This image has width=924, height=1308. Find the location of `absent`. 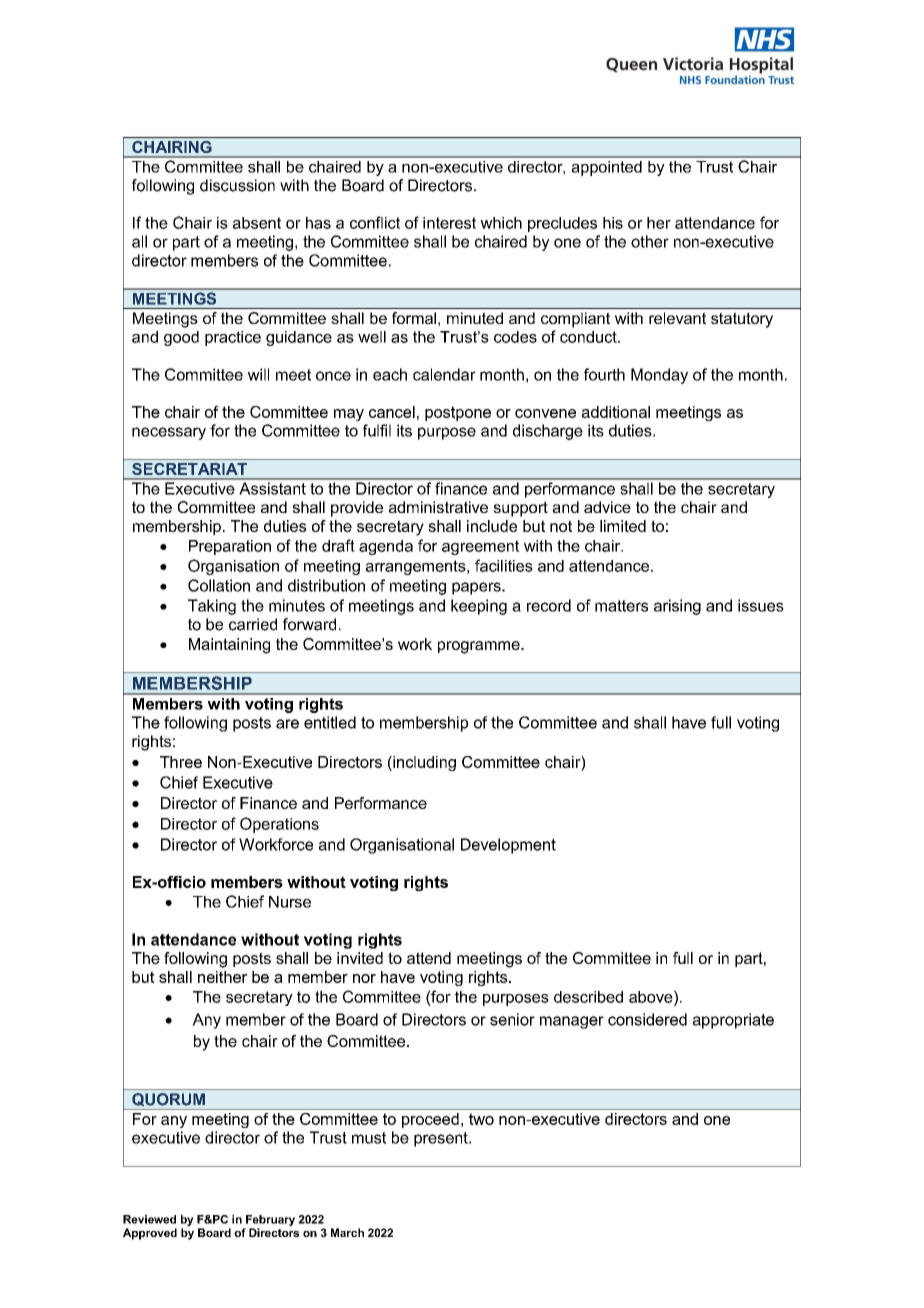

absent is located at coordinates (257, 223).
